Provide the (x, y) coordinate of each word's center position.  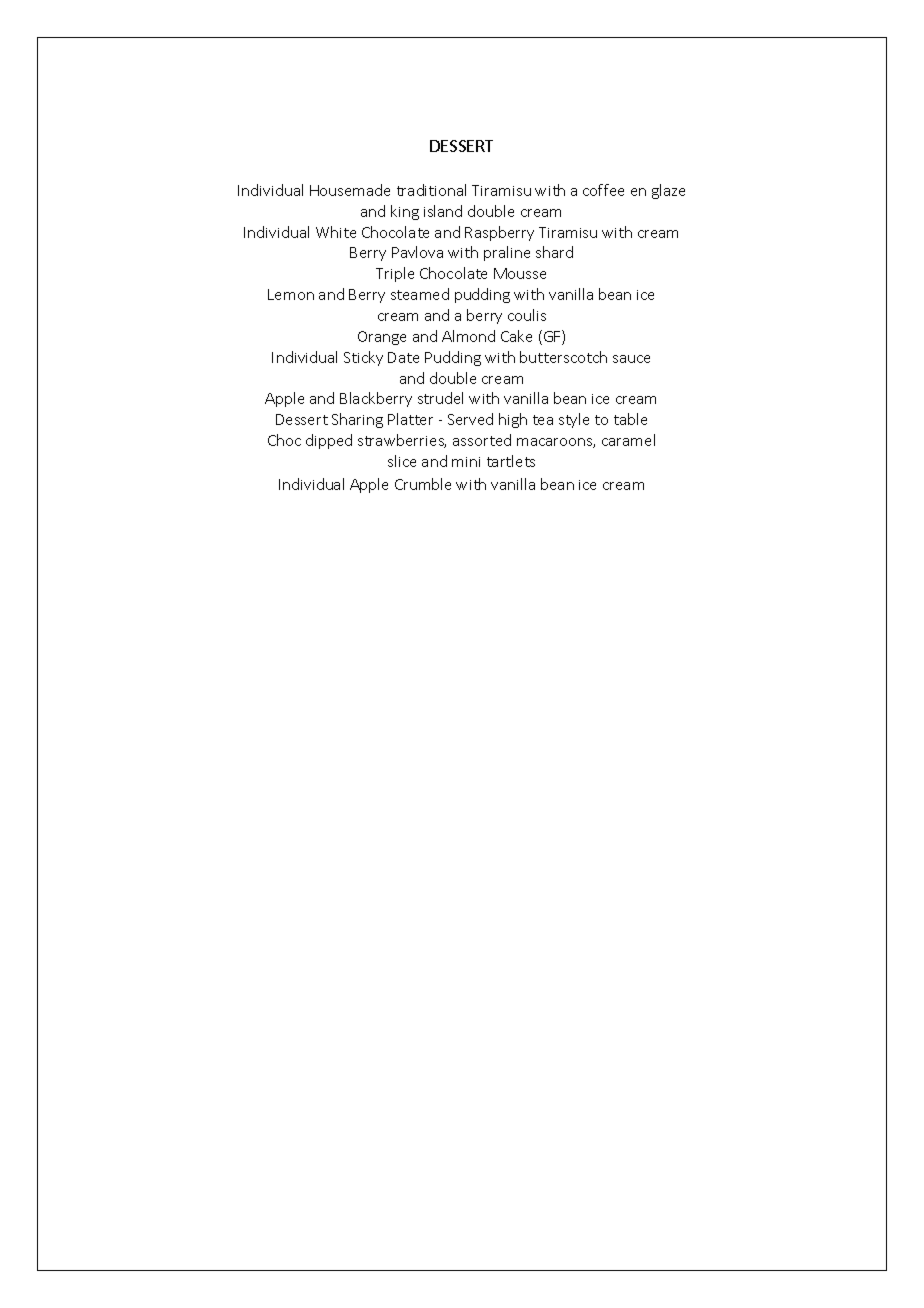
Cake (516, 336)
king (405, 212)
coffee (603, 190)
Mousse (520, 273)
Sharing (357, 420)
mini (466, 462)
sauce (631, 359)
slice (402, 461)
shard (554, 252)
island (443, 211)
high (513, 420)
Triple (395, 274)
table (630, 419)
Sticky (363, 358)
